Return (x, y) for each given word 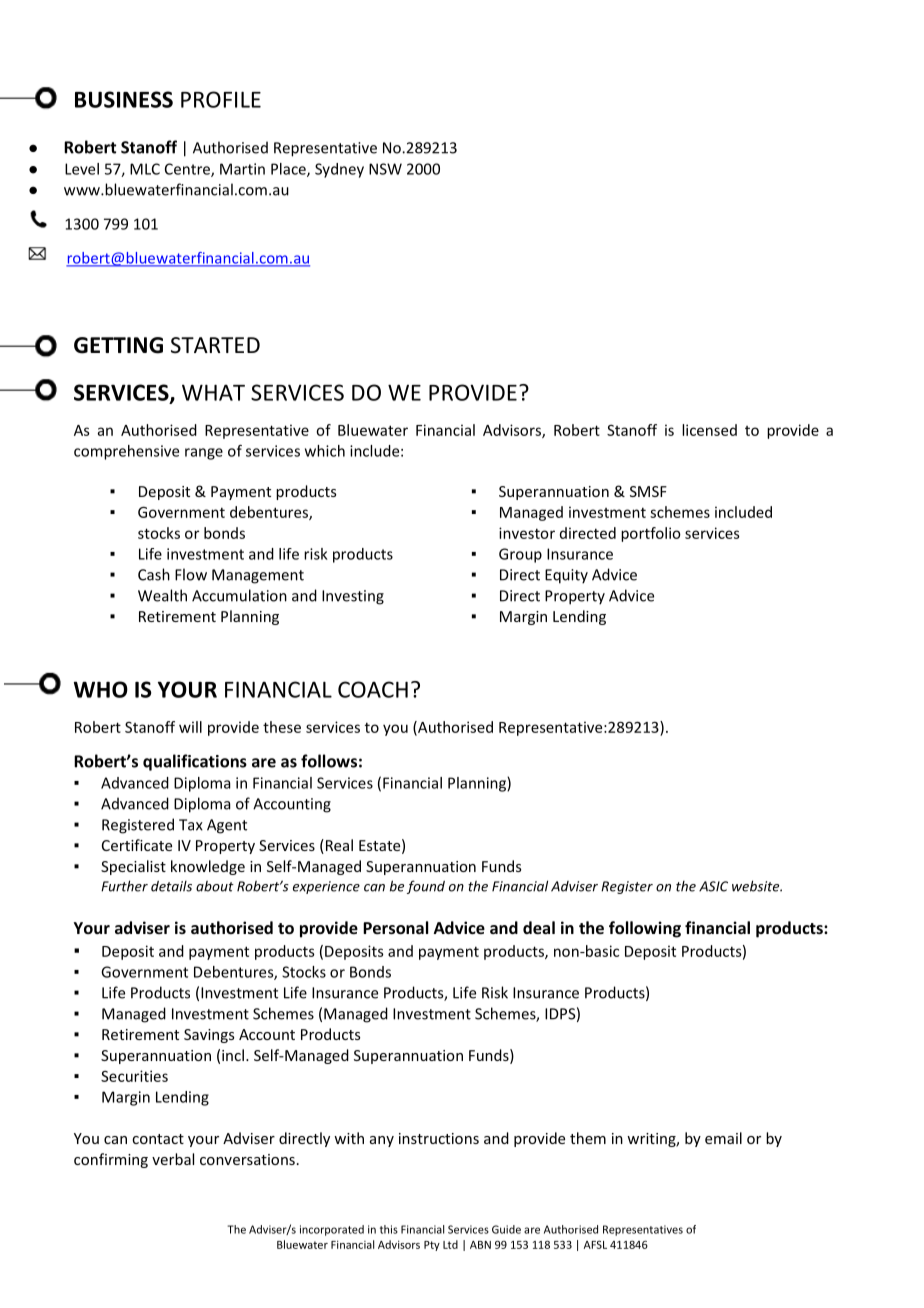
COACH (373, 689)
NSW (385, 169)
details (171, 886)
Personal (395, 927)
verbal (173, 1159)
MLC (145, 169)
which (325, 451)
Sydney (339, 170)
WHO (101, 689)
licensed (709, 430)
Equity (566, 576)
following (645, 929)
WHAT (213, 392)
